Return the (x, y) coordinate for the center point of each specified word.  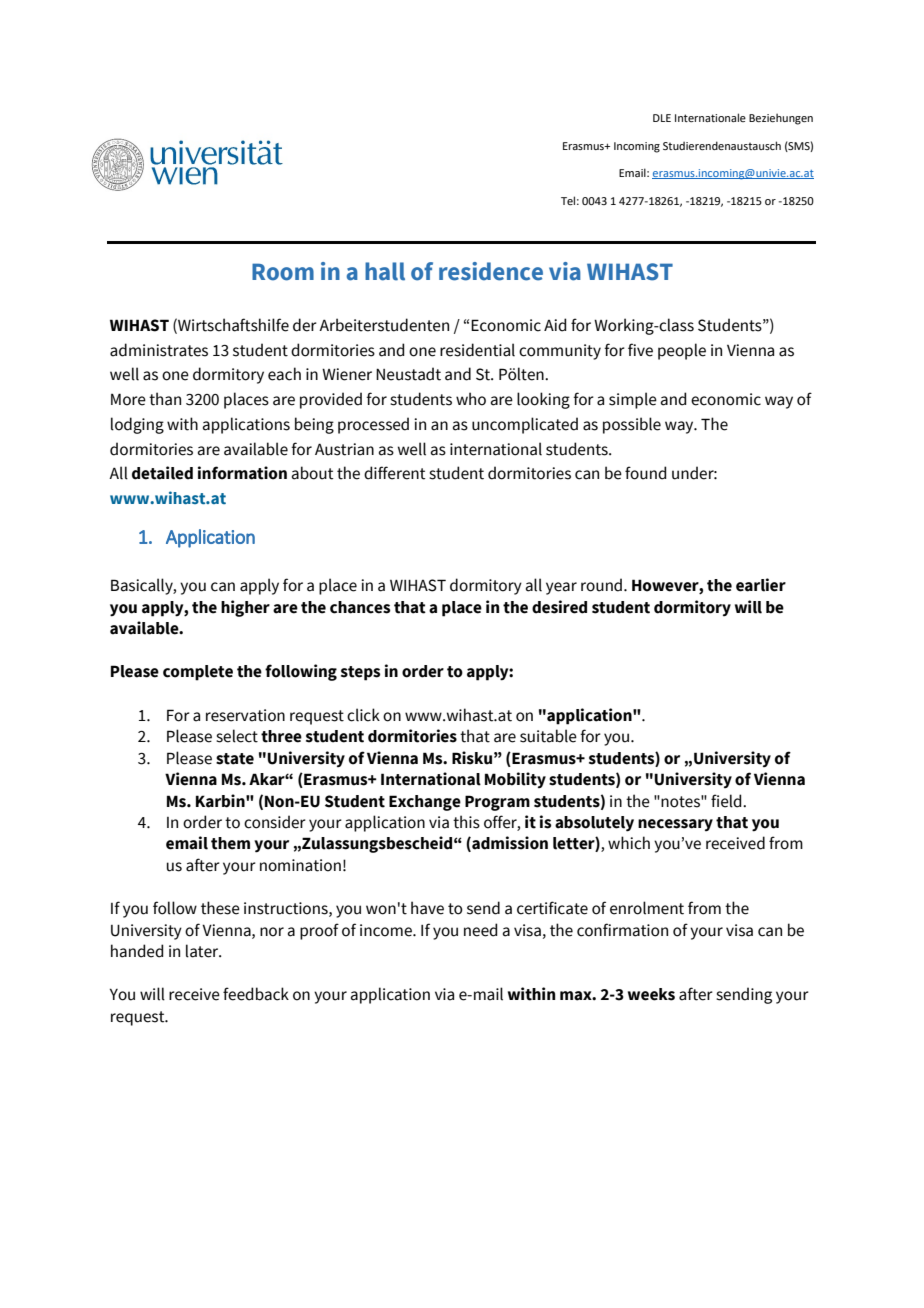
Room (283, 272)
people (682, 351)
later (203, 951)
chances (360, 607)
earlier (761, 585)
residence (491, 271)
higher (245, 608)
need (480, 930)
